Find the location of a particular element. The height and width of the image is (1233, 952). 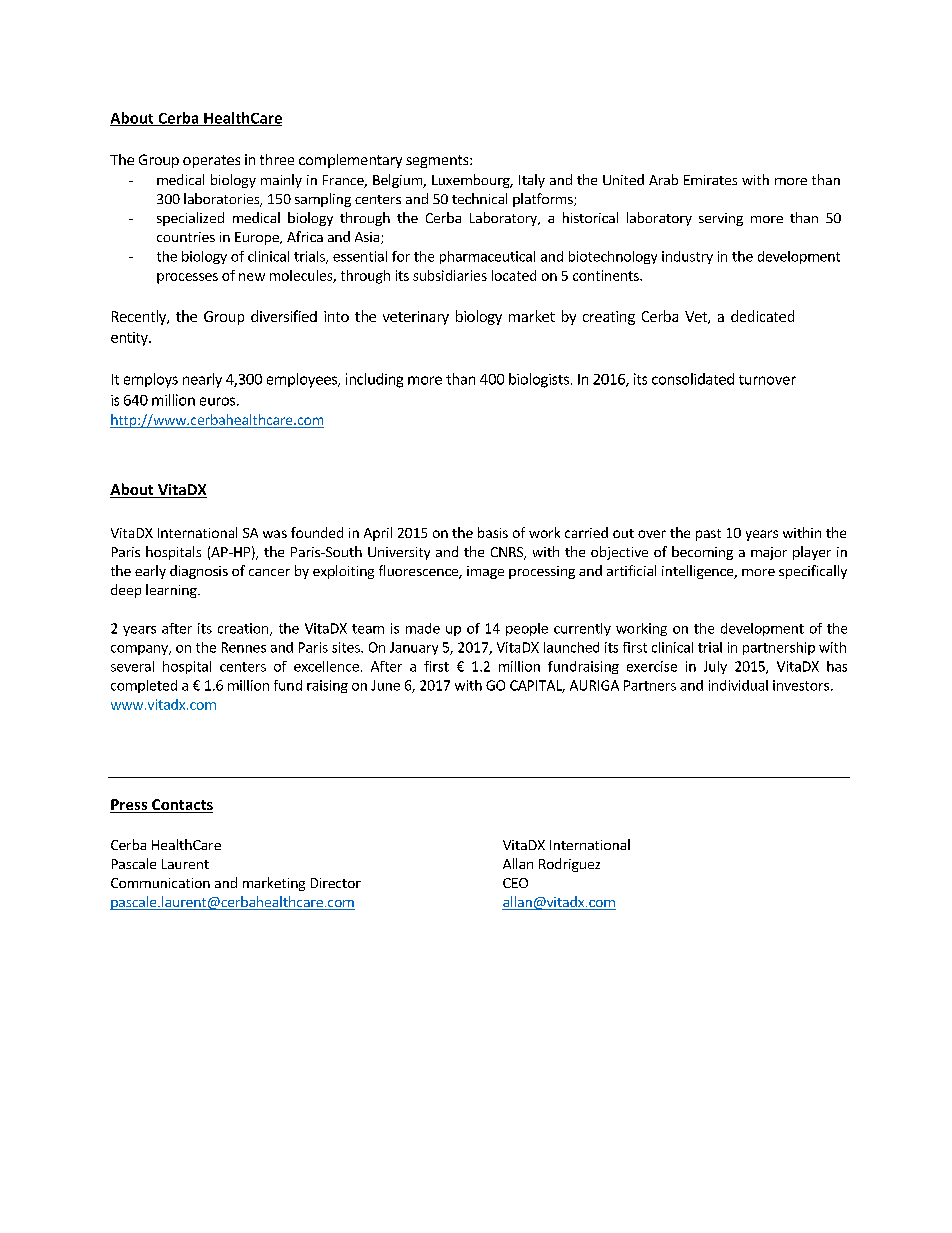

CEO is located at coordinates (515, 883).
